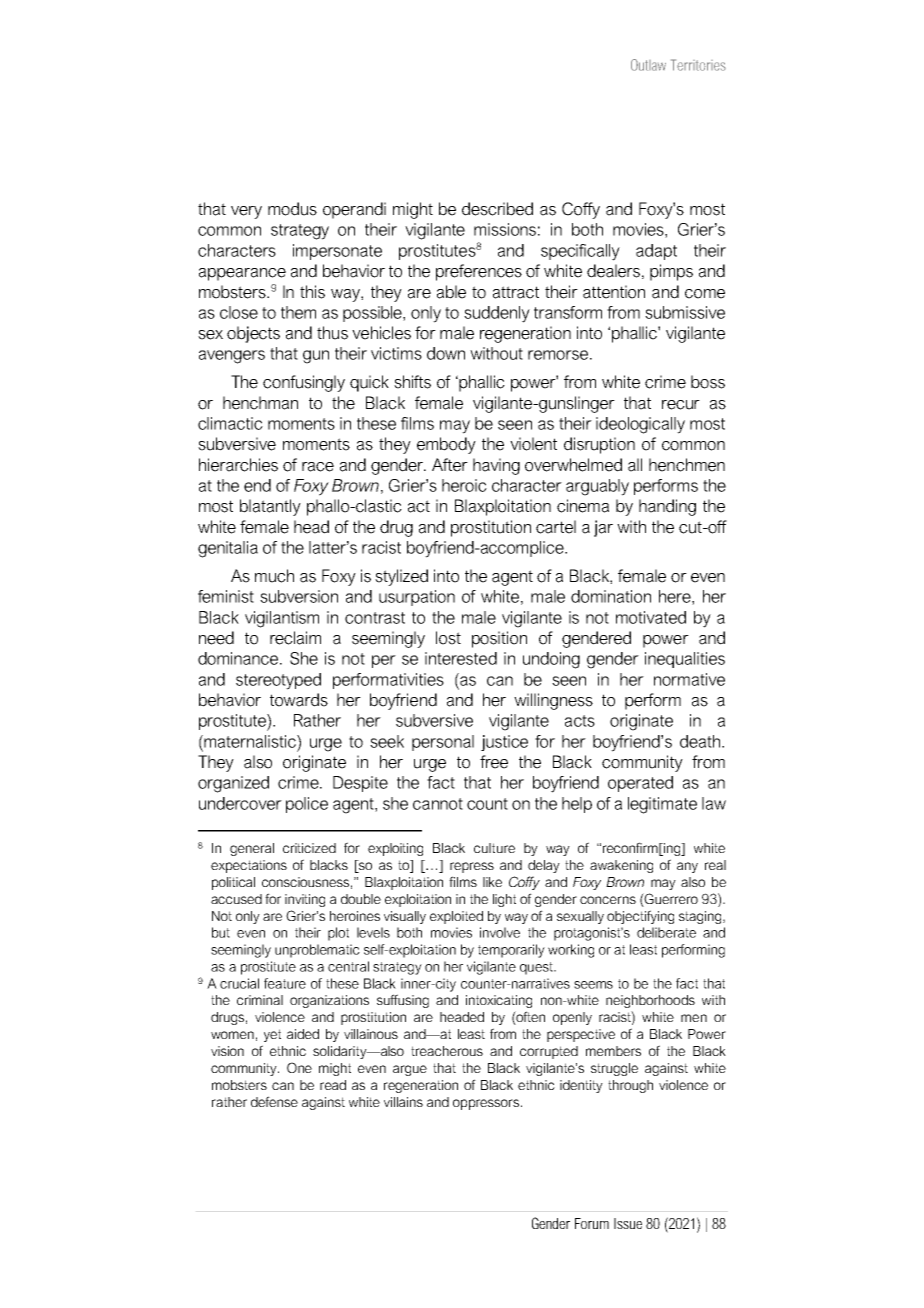  I want to click on defense, so click(274, 1101).
